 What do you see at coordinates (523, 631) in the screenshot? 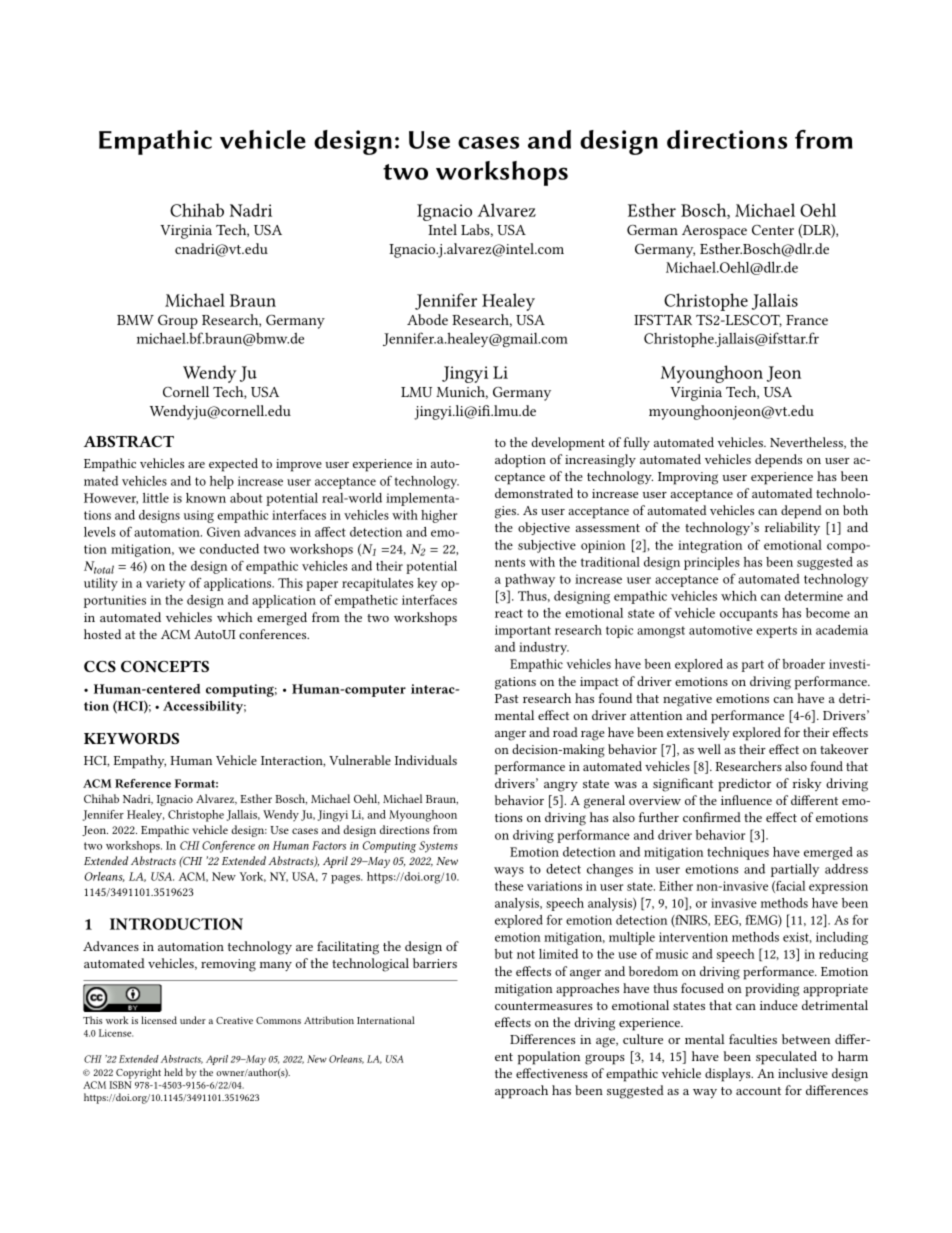
I see `important` at bounding box center [523, 631].
